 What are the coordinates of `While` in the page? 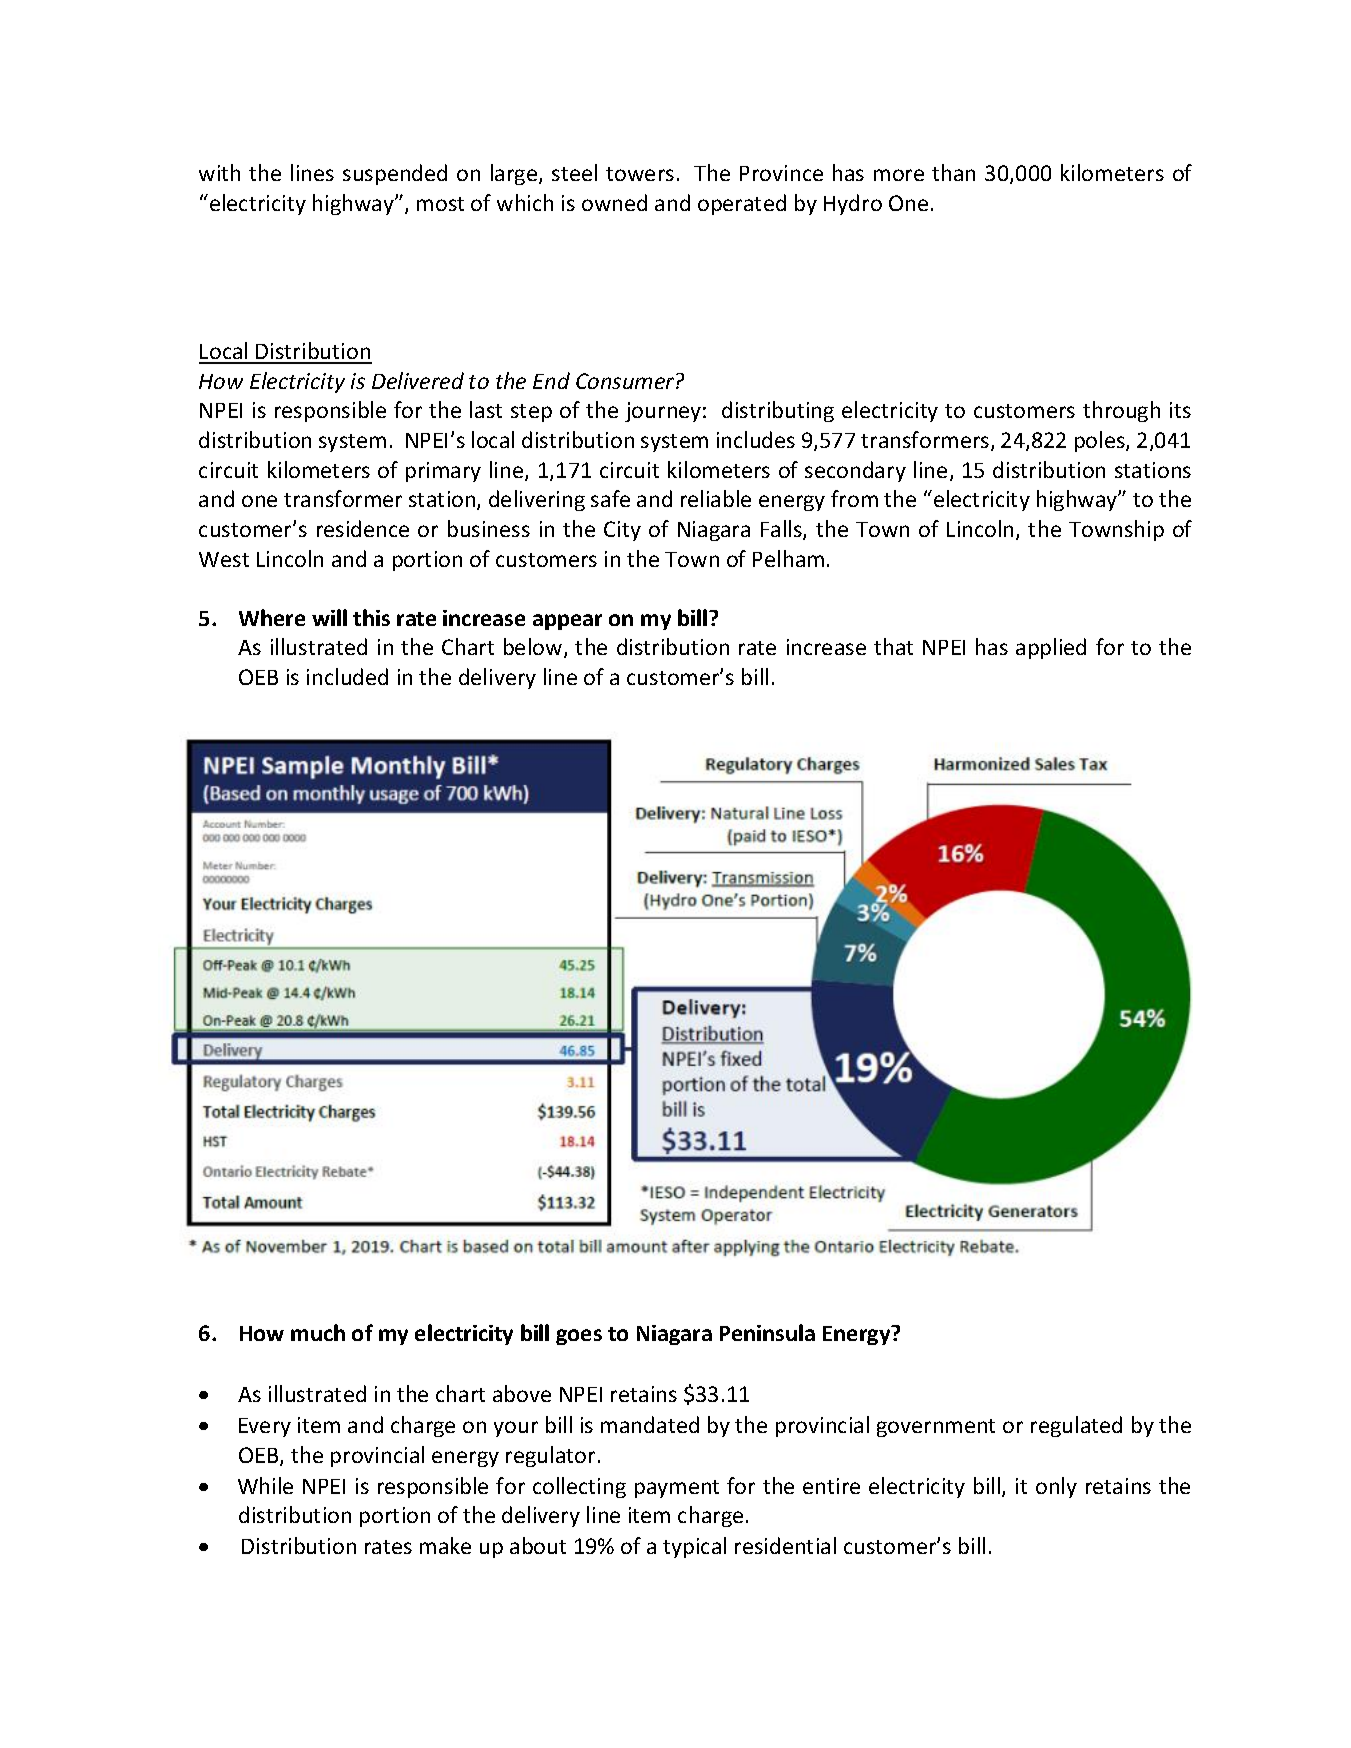 It's located at (265, 1485).
